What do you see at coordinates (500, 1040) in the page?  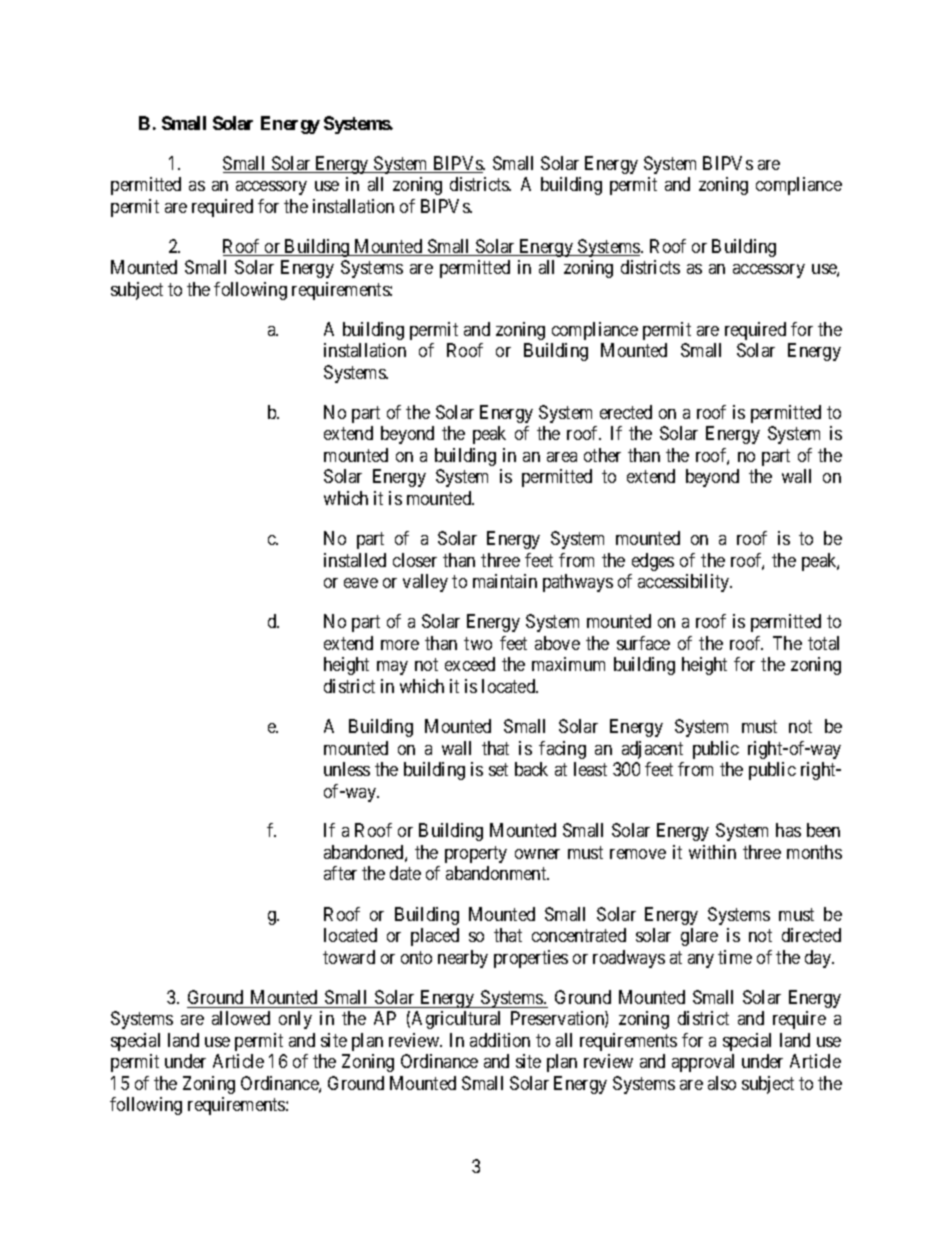 I see `addition` at bounding box center [500, 1040].
